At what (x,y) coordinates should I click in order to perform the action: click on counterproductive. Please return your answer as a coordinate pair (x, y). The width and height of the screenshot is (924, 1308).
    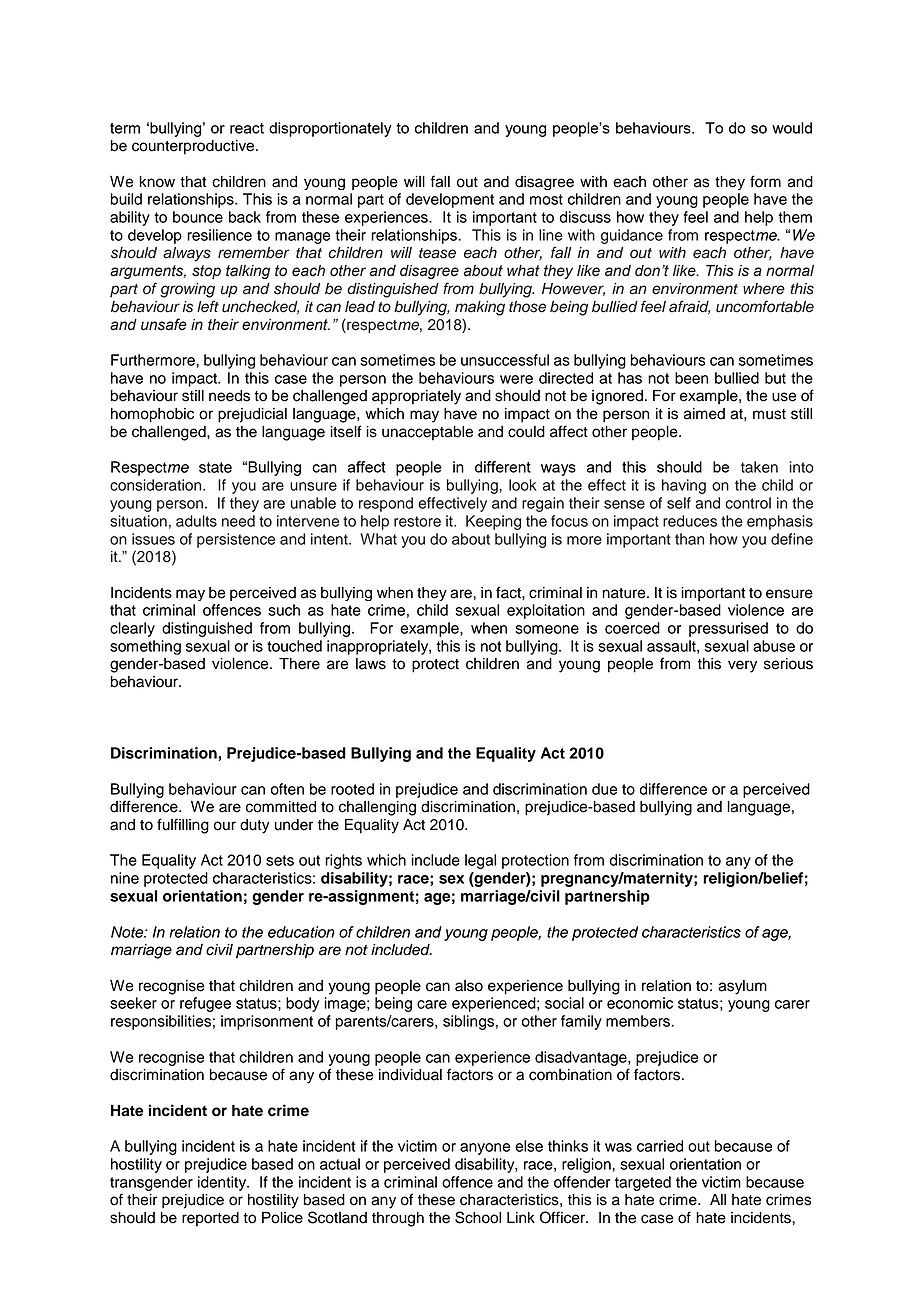
    Looking at the image, I should click on (194, 147).
